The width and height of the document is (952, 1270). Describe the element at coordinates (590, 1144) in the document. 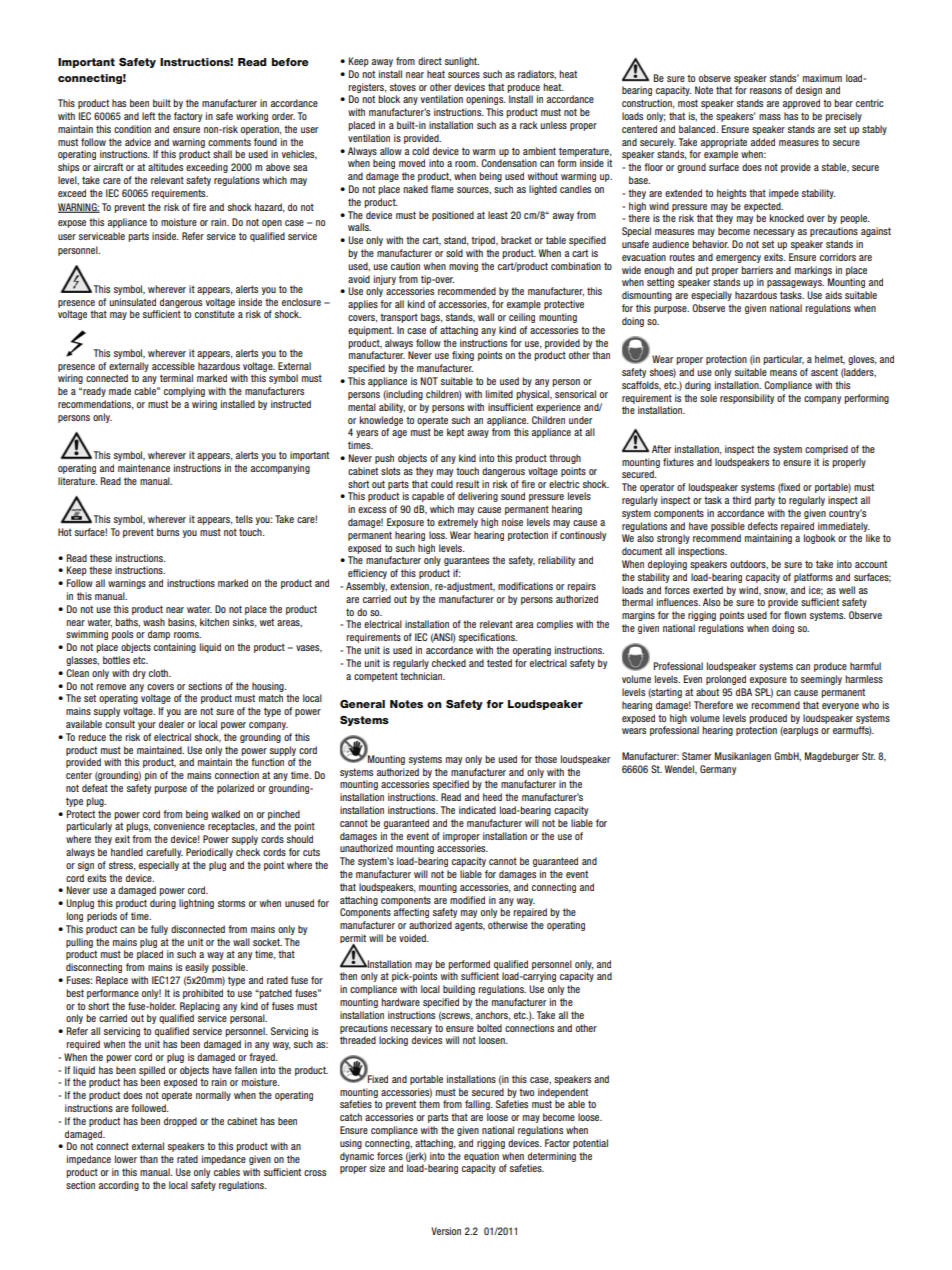

I see `potential` at that location.
